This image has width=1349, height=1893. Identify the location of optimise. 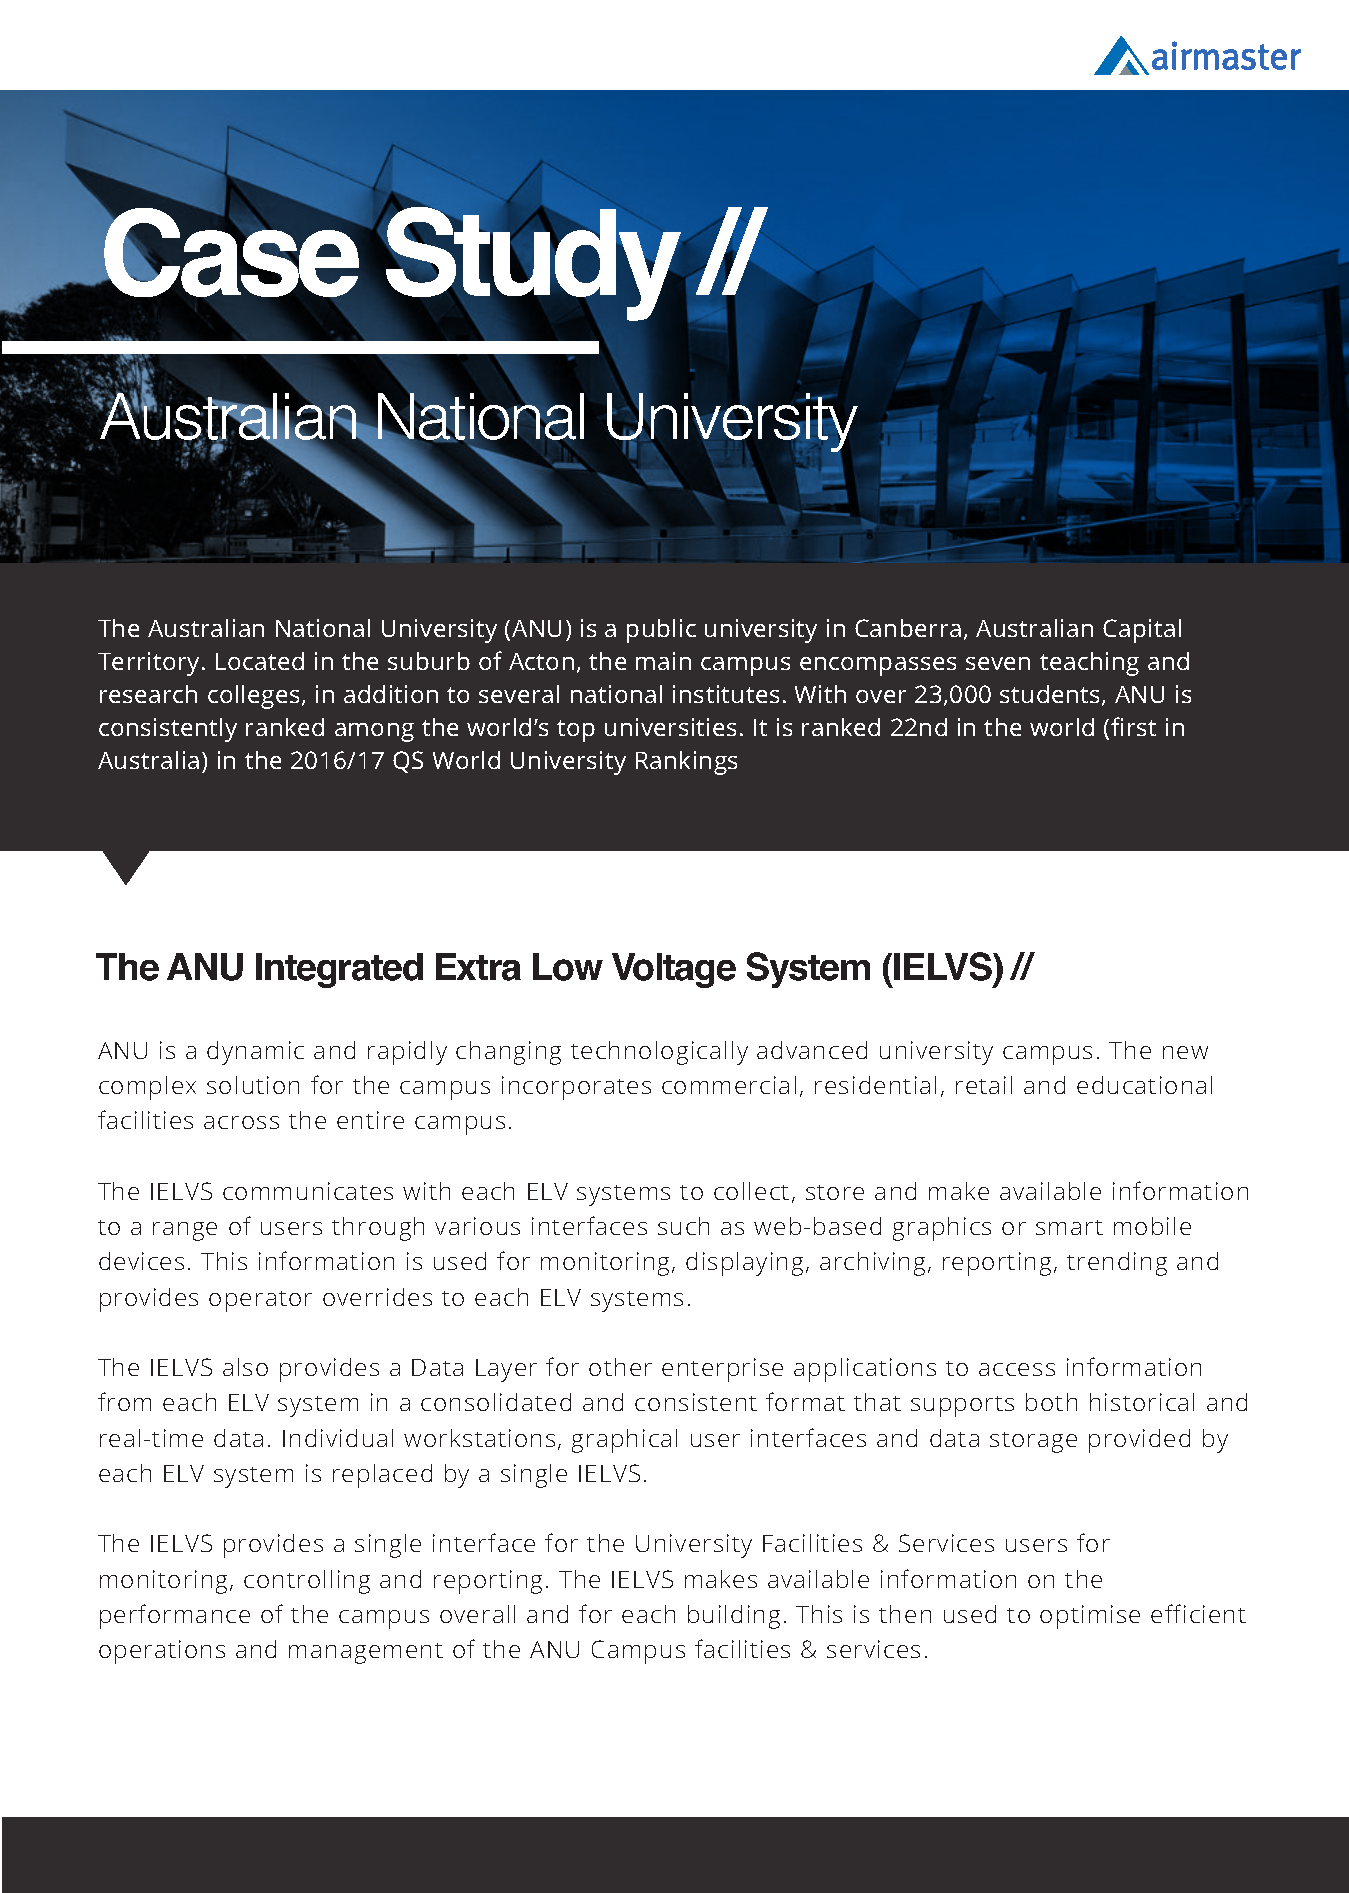
(1090, 1617).
